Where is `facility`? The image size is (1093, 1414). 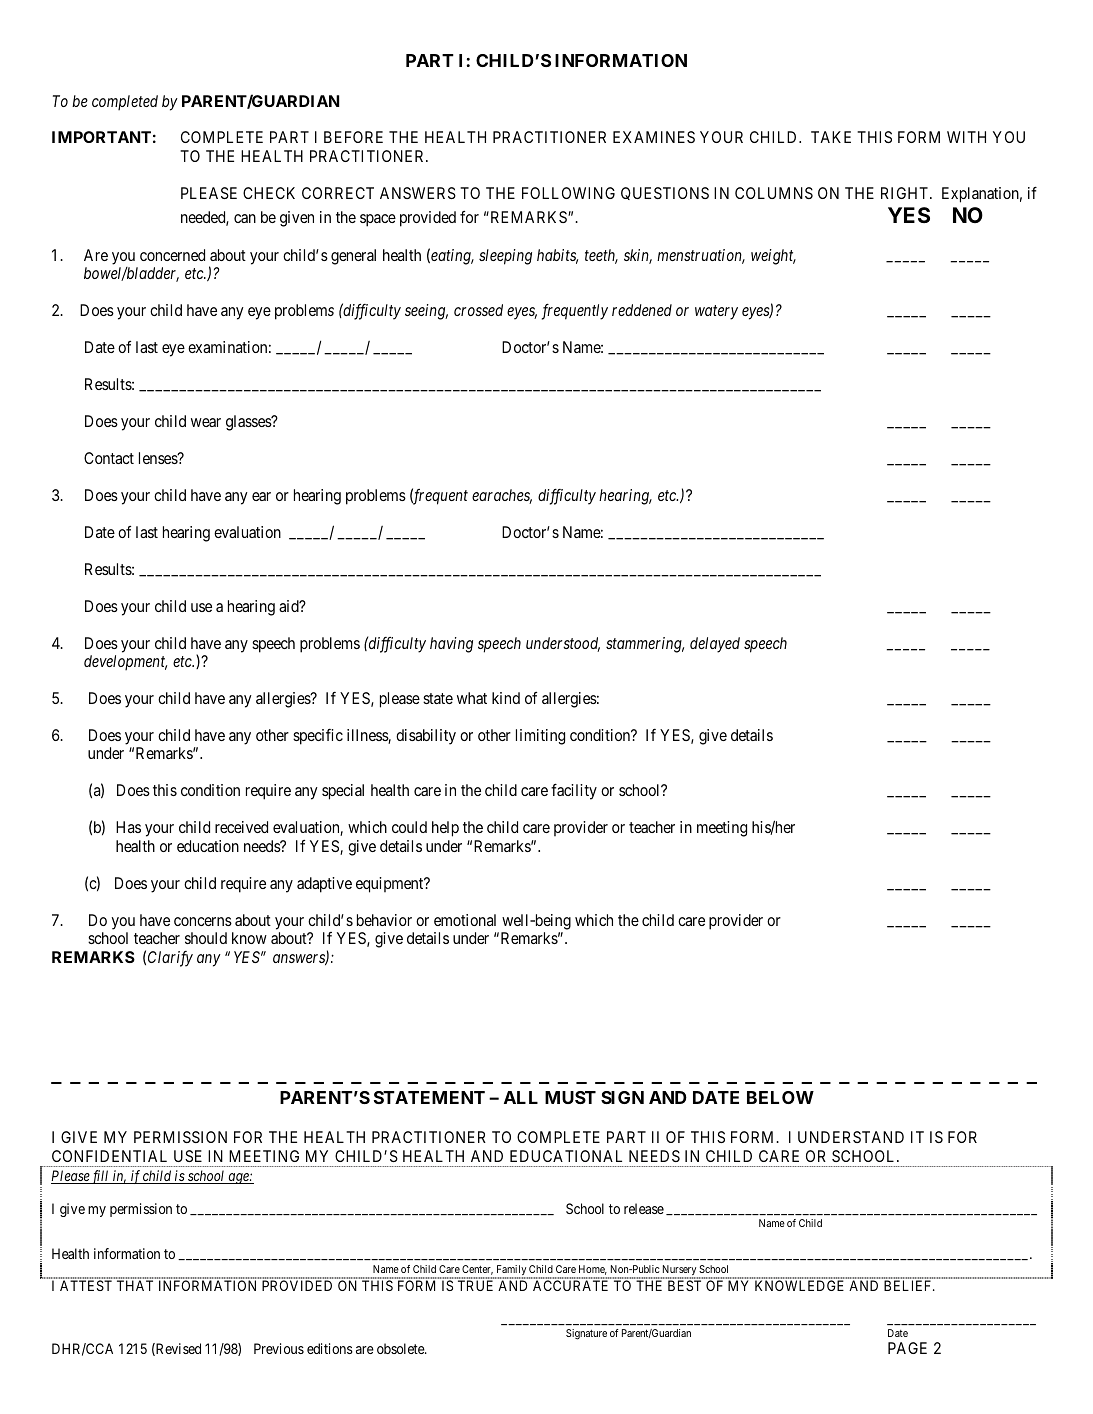
facility is located at coordinates (574, 792).
